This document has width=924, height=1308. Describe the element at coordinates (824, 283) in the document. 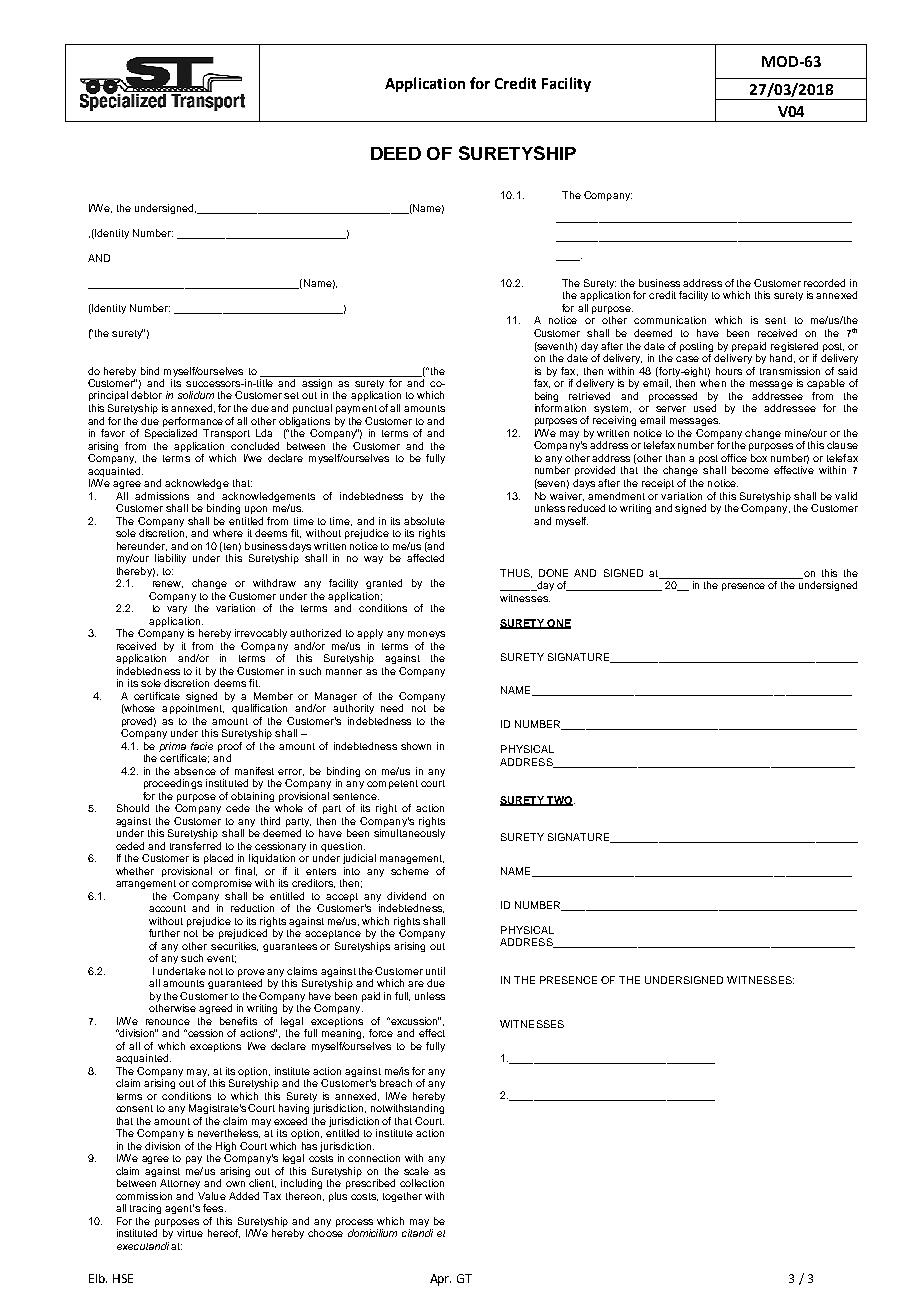

I see `recorded` at that location.
